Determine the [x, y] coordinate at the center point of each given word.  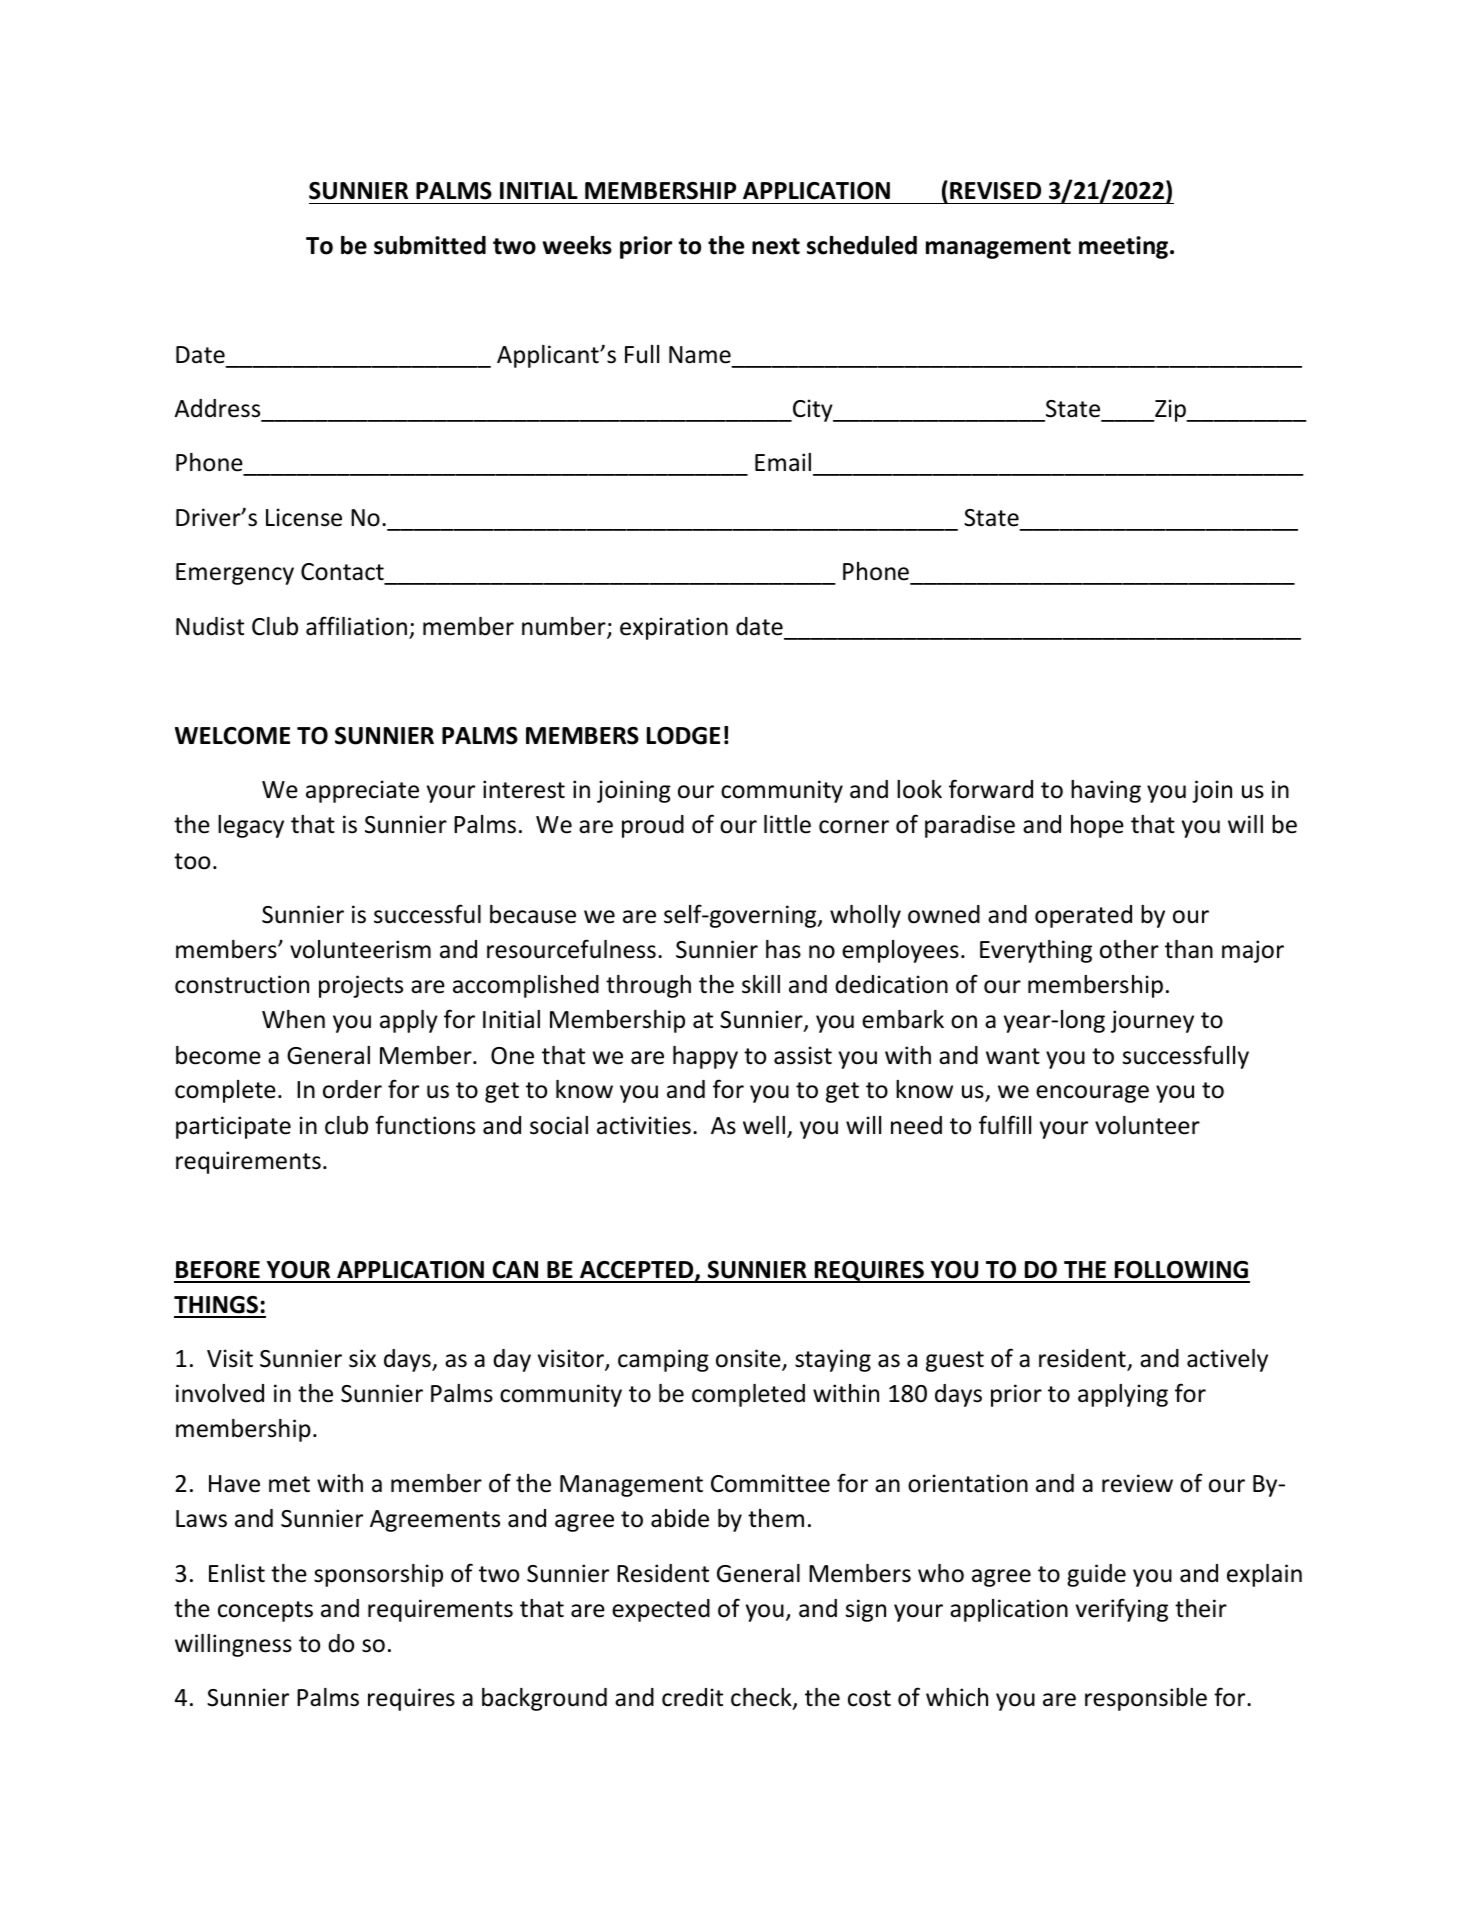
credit [692, 1697]
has [783, 949]
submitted [430, 245]
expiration [674, 628]
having [1106, 791]
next [776, 246]
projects [361, 986]
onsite [749, 1359]
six [362, 1358]
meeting [1125, 247]
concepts [265, 1611]
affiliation [356, 626]
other [1129, 949]
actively [1227, 1360]
